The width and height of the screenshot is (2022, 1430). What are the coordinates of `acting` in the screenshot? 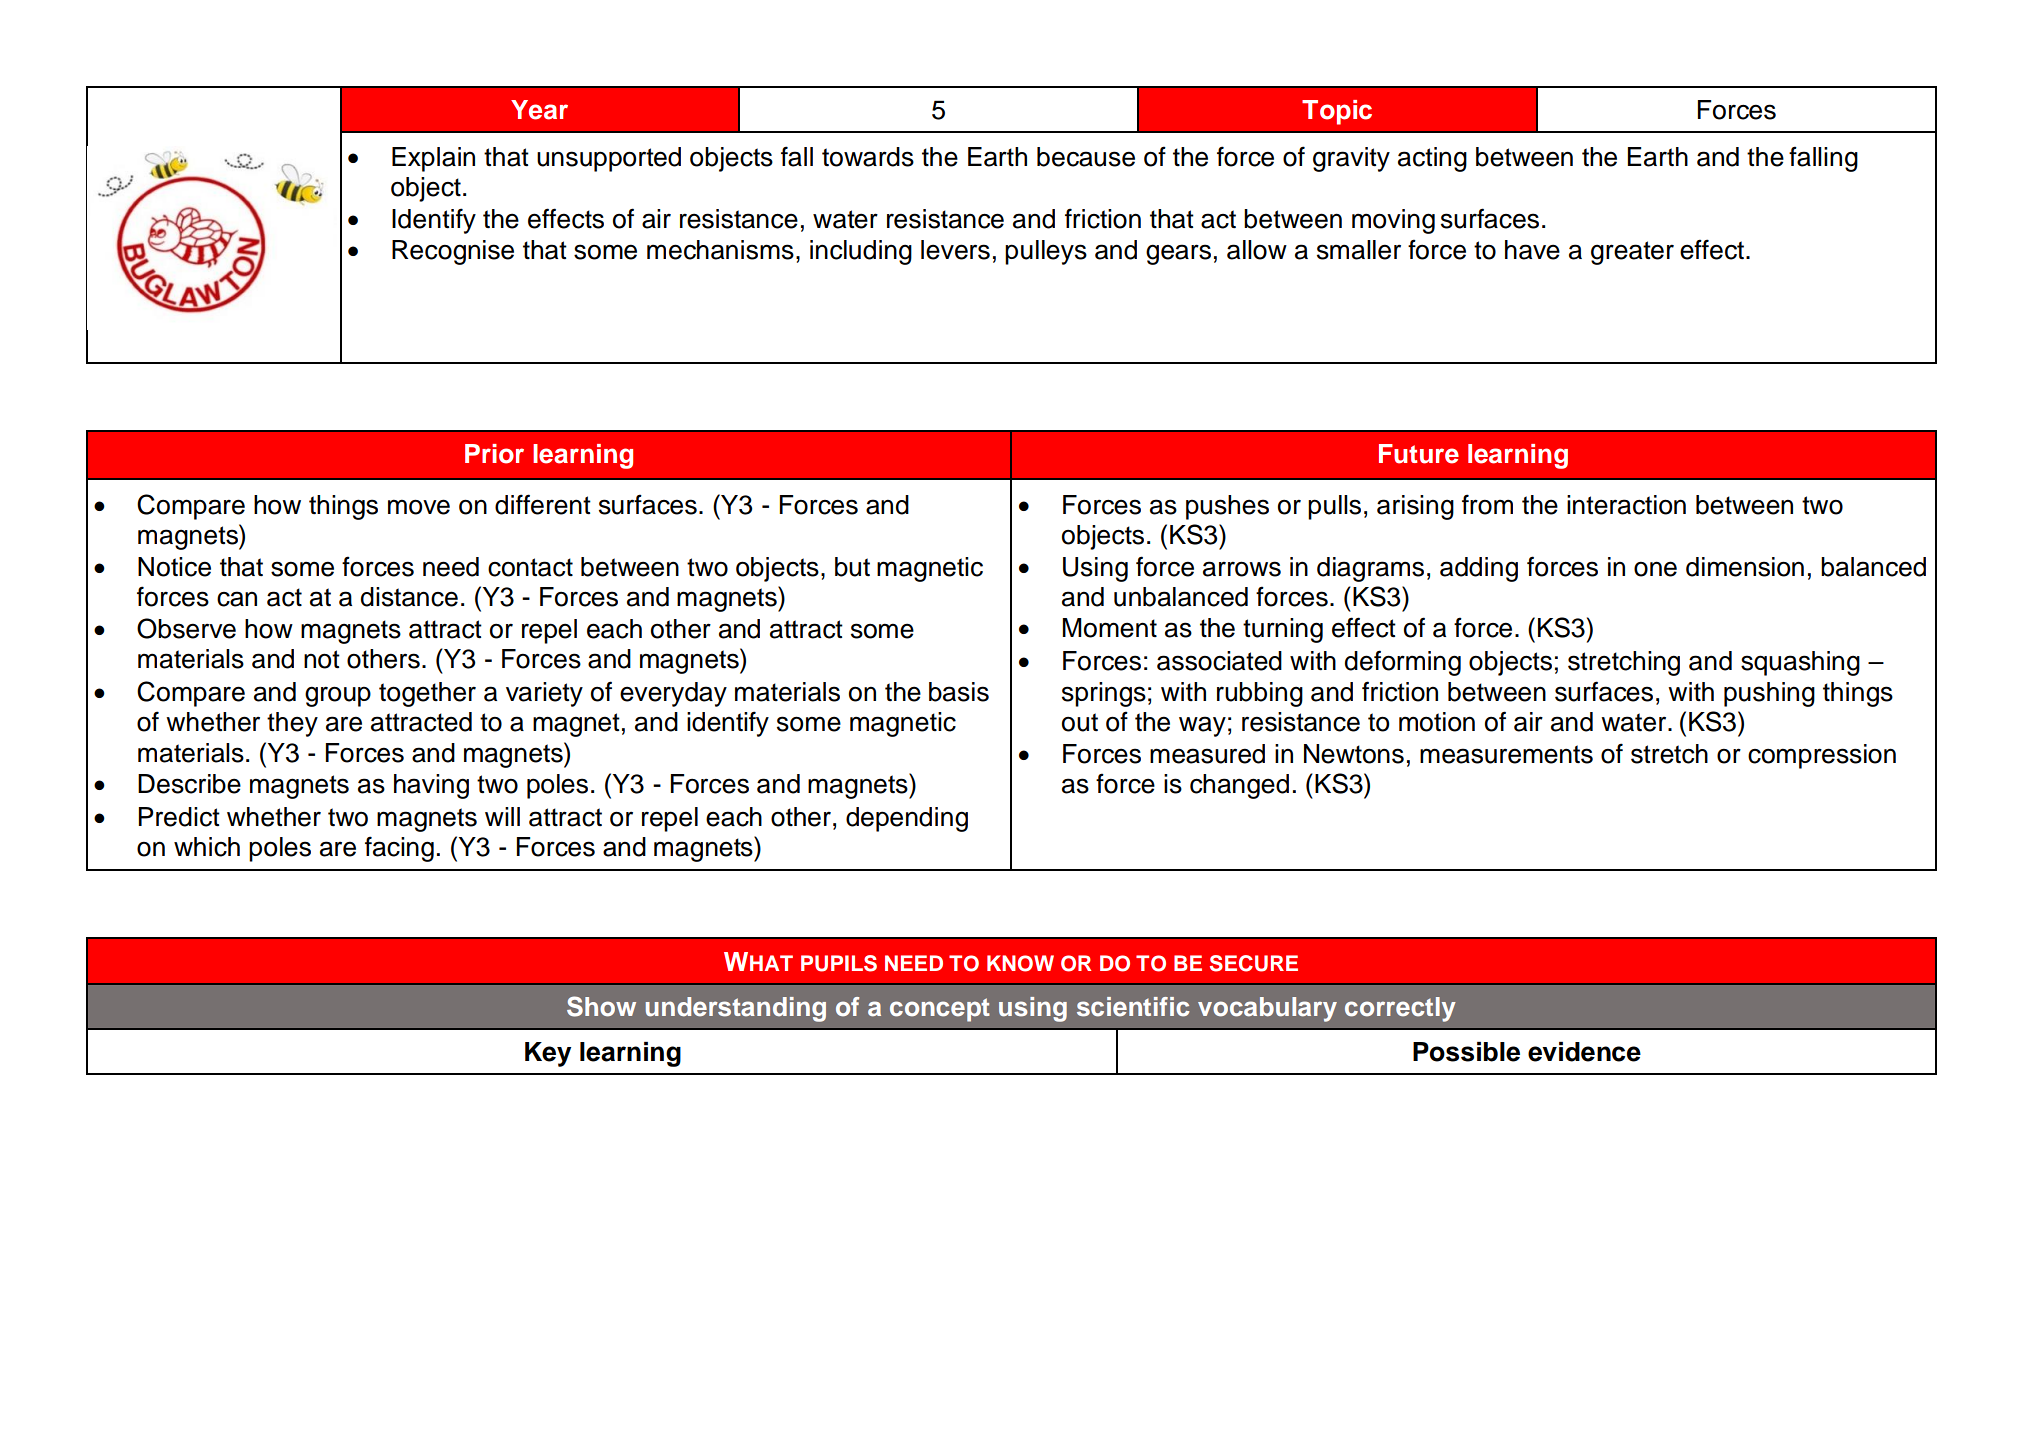 It's located at (1432, 159).
